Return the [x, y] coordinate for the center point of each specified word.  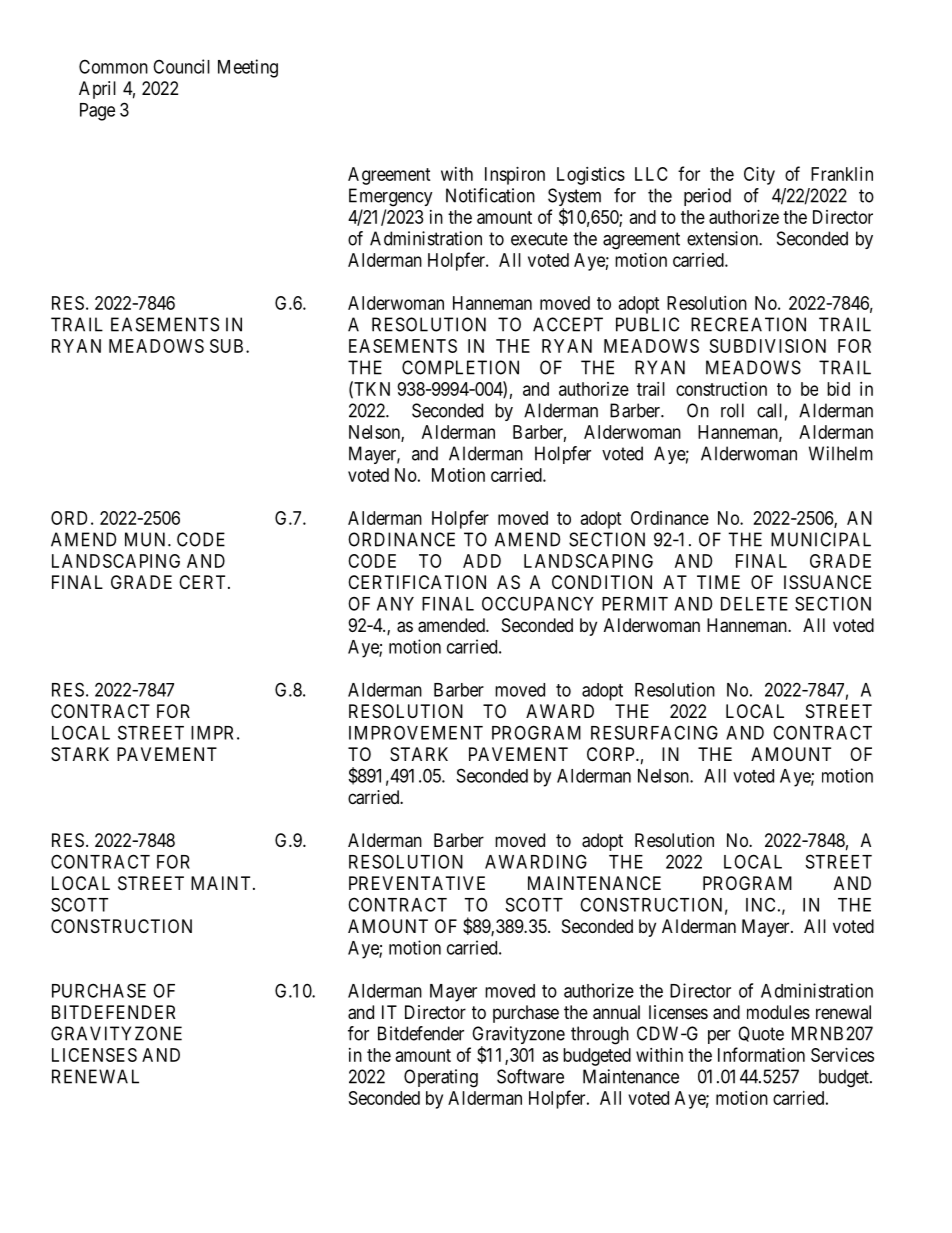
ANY [395, 604]
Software [530, 1076]
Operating [441, 1078]
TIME [718, 582]
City [759, 176]
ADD [482, 561]
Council [181, 66]
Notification [490, 195]
